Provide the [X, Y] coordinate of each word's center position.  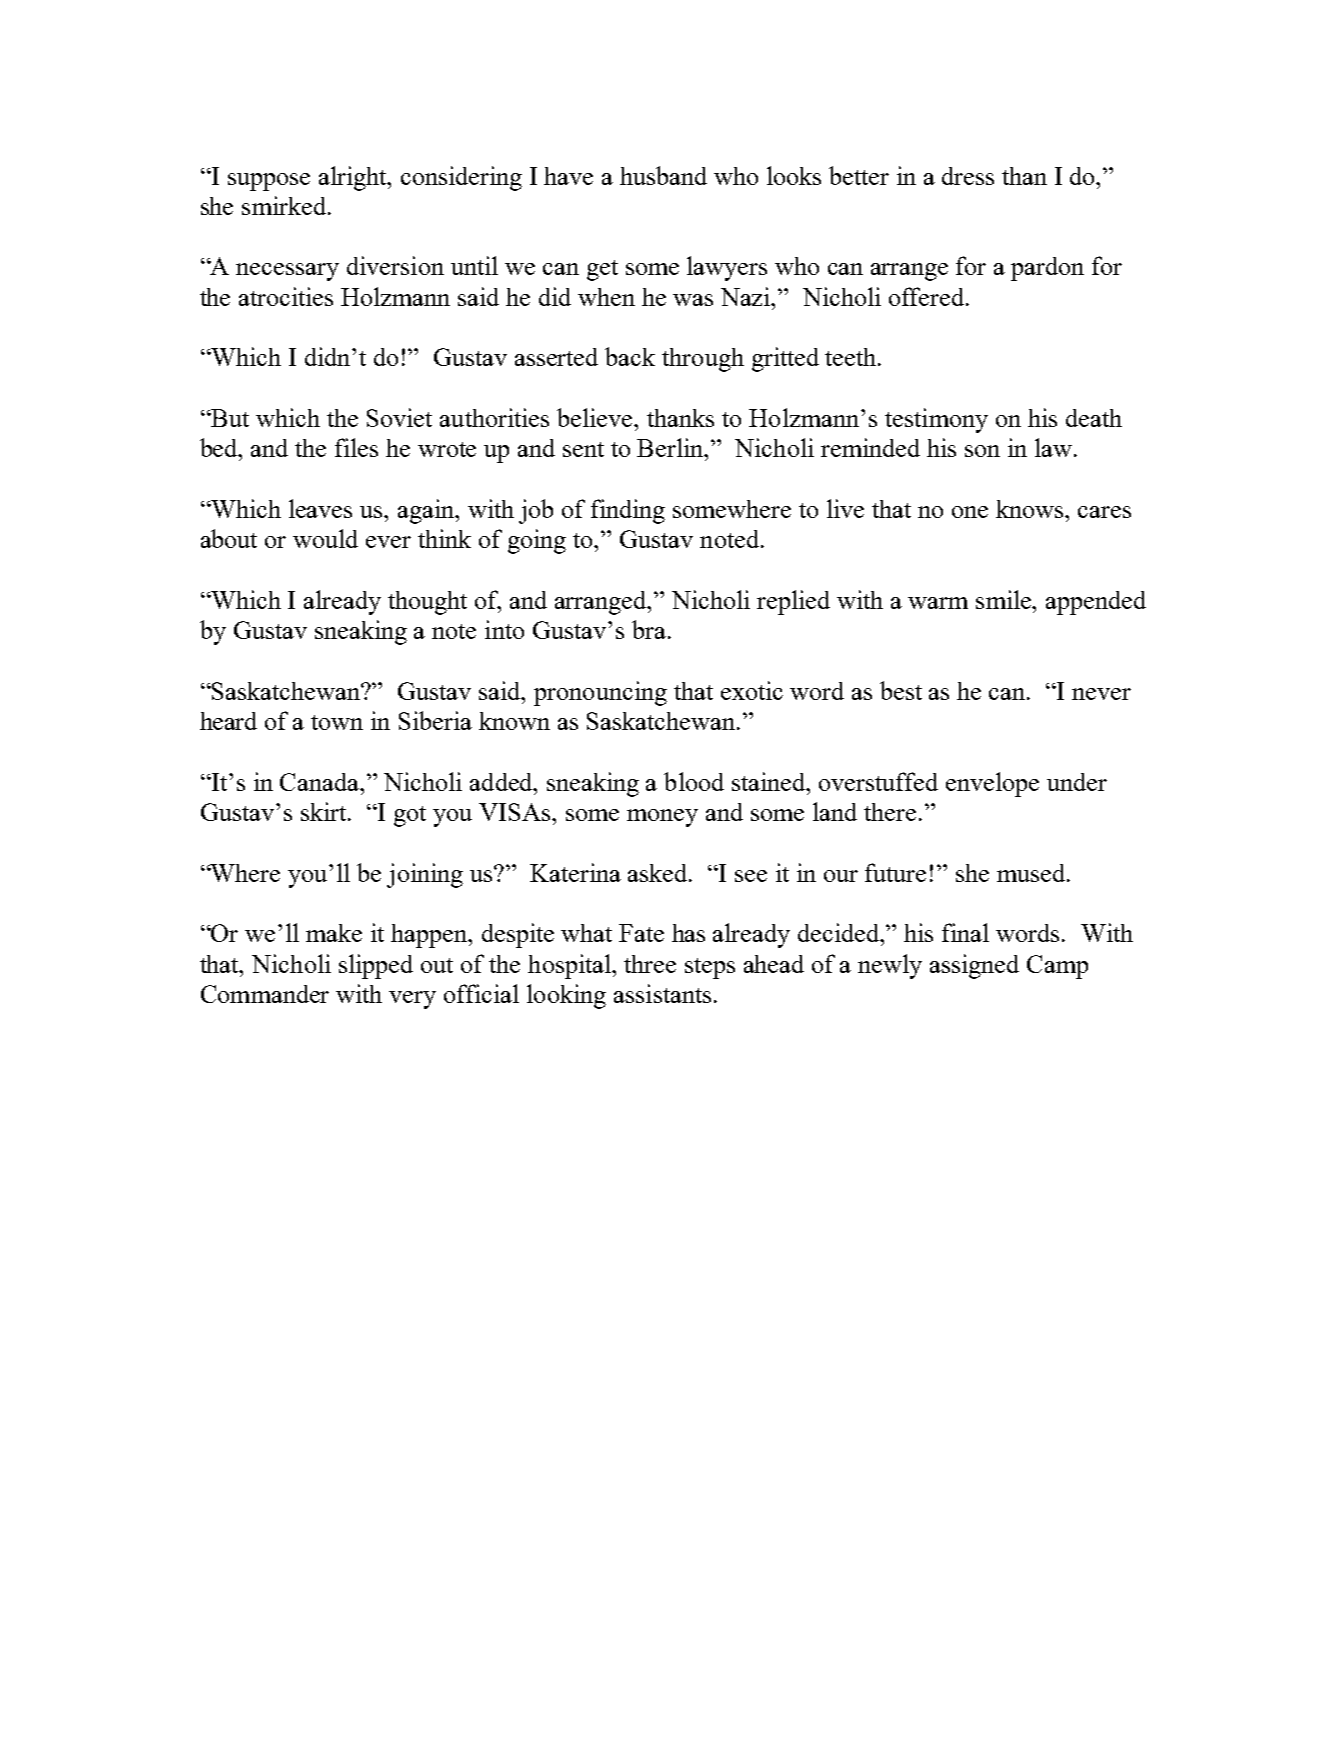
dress [968, 176]
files [356, 447]
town [337, 722]
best [901, 690]
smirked [285, 205]
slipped [376, 966]
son [982, 451]
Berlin [671, 447]
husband [663, 175]
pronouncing [600, 693]
